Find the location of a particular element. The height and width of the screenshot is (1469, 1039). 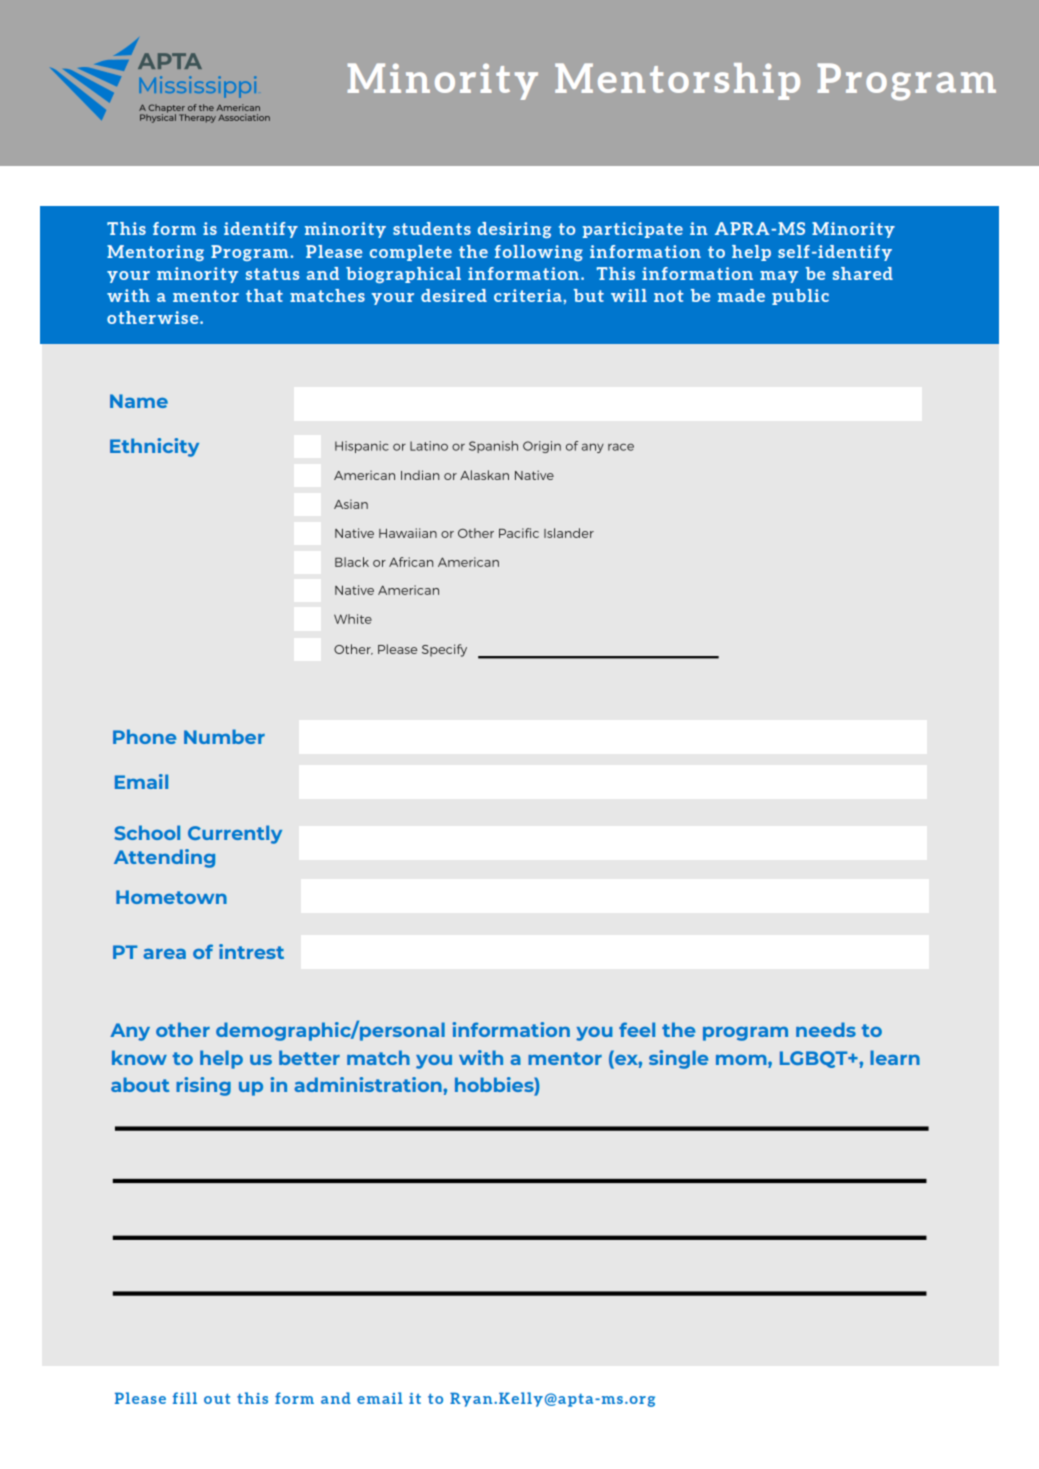

needs is located at coordinates (826, 1029).
